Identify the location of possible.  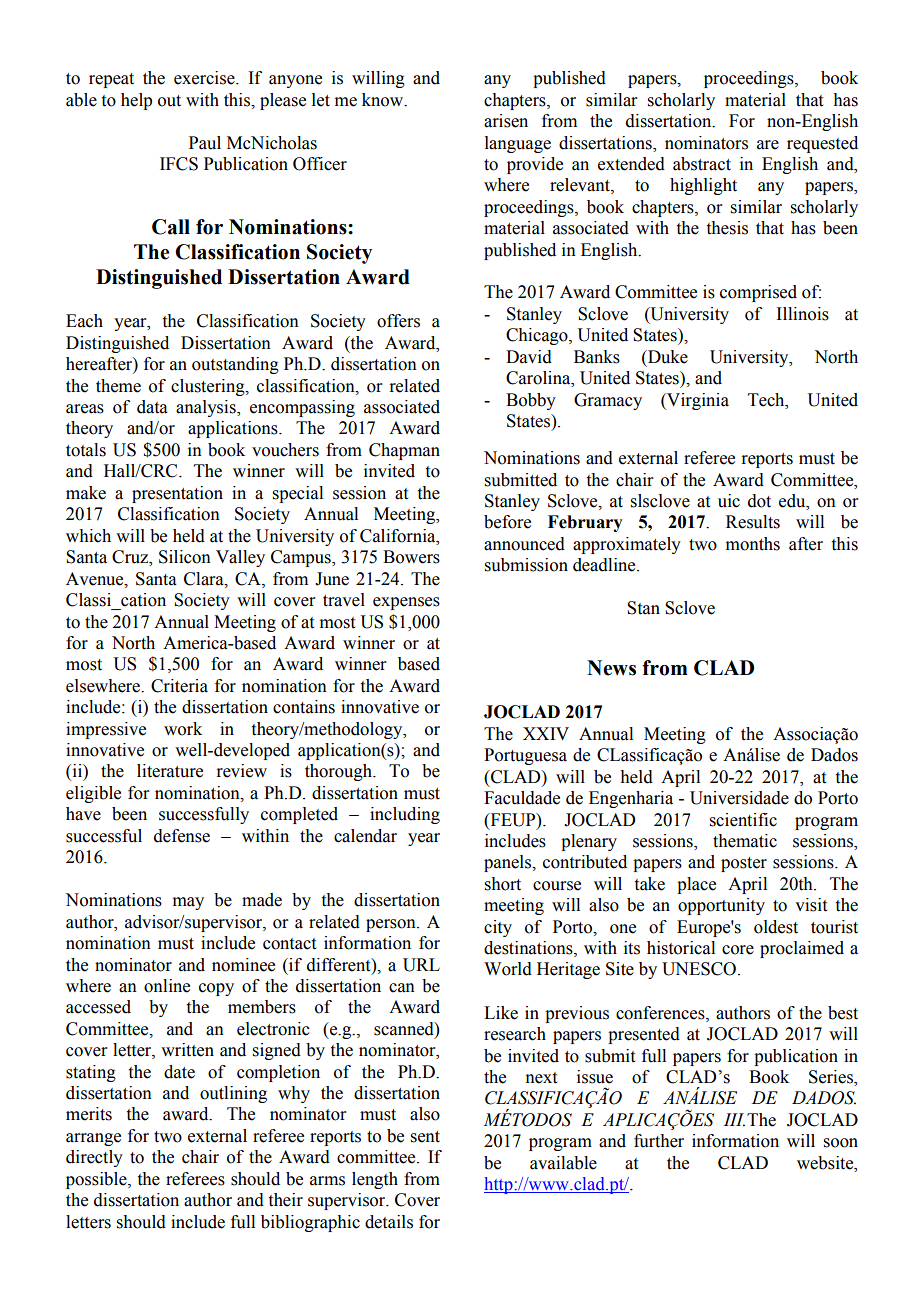
(97, 1180).
